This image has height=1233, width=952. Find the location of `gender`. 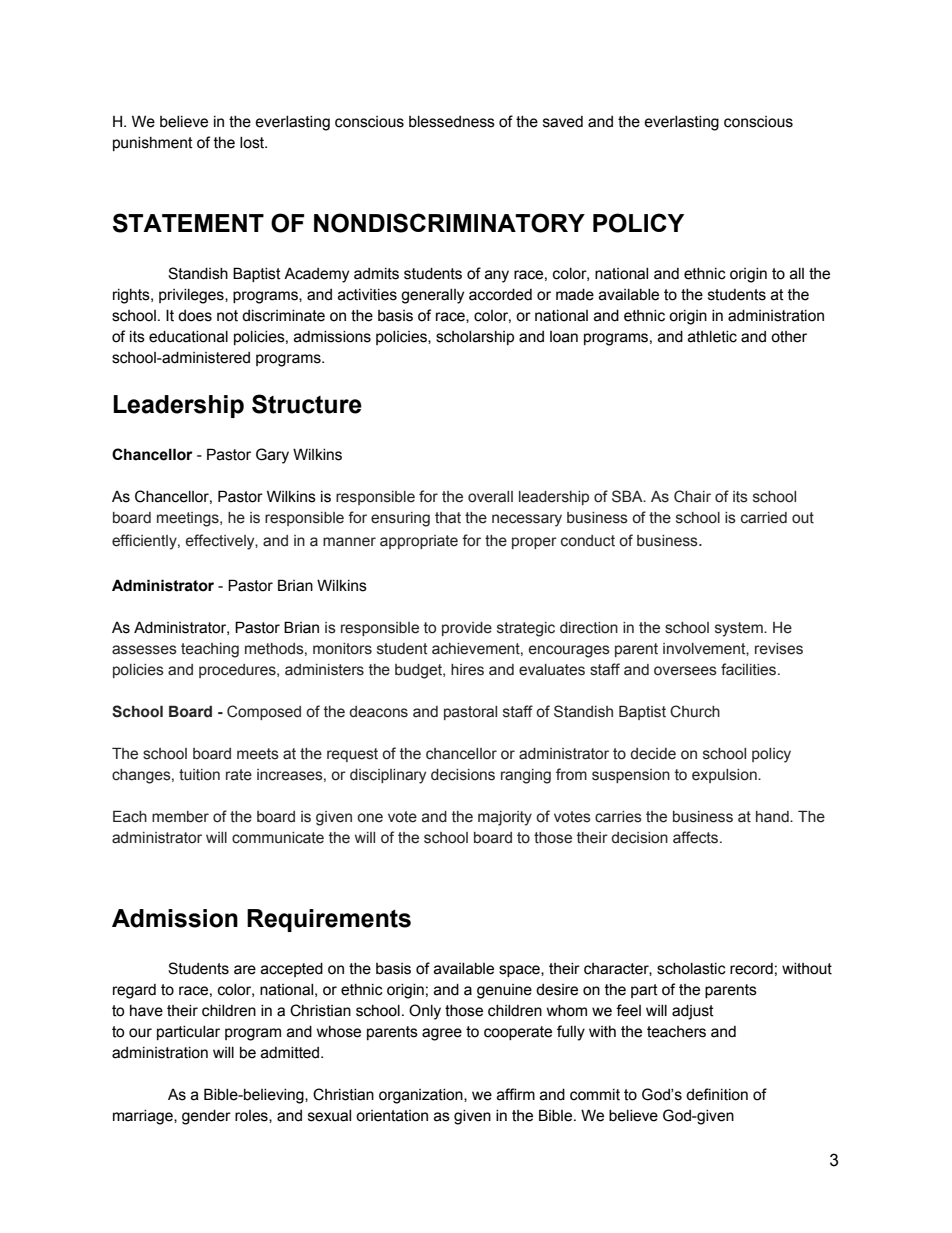

gender is located at coordinates (206, 1117).
